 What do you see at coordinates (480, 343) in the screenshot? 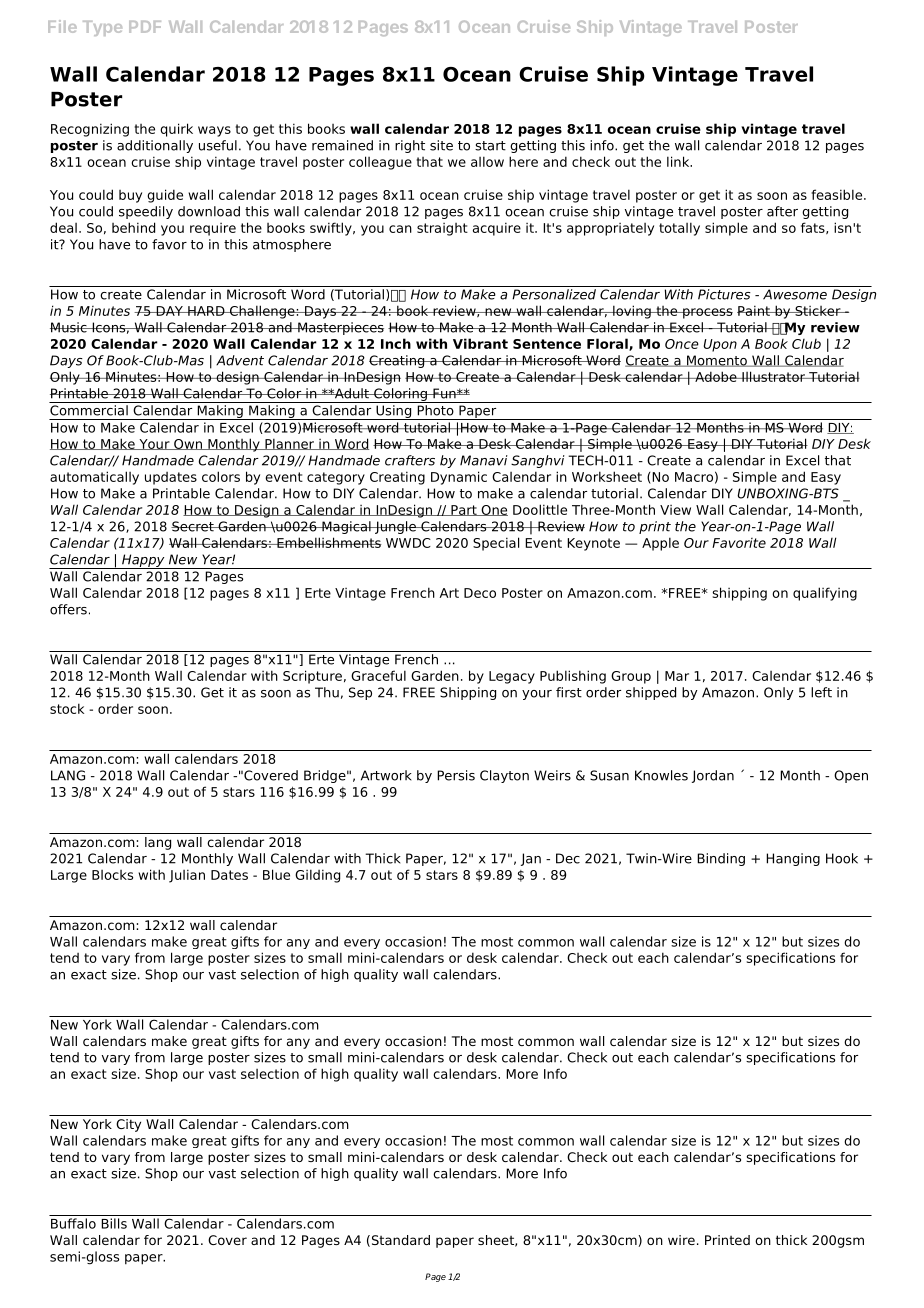
I see `Vibrant` at bounding box center [480, 343].
